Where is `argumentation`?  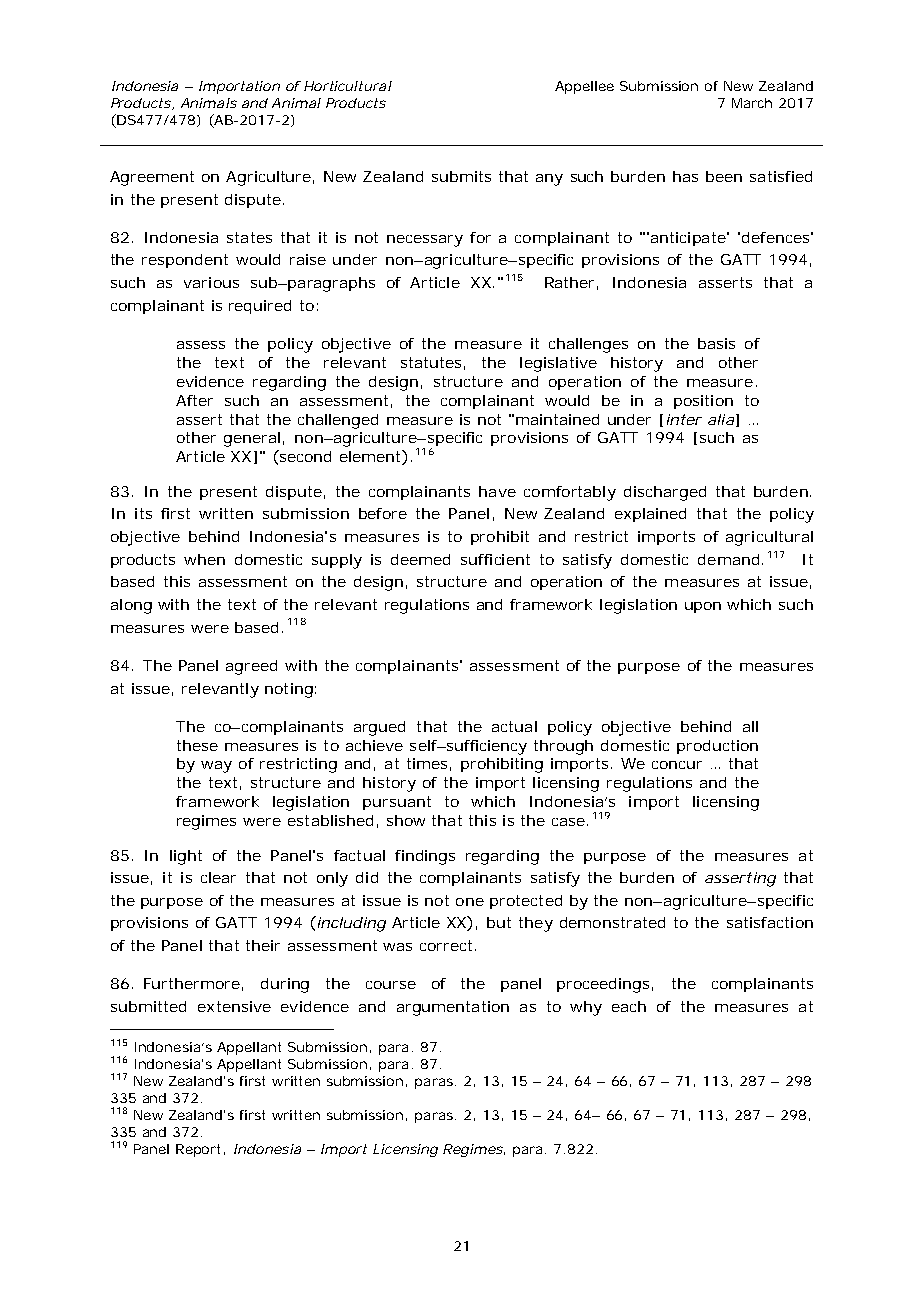 argumentation is located at coordinates (453, 1008).
